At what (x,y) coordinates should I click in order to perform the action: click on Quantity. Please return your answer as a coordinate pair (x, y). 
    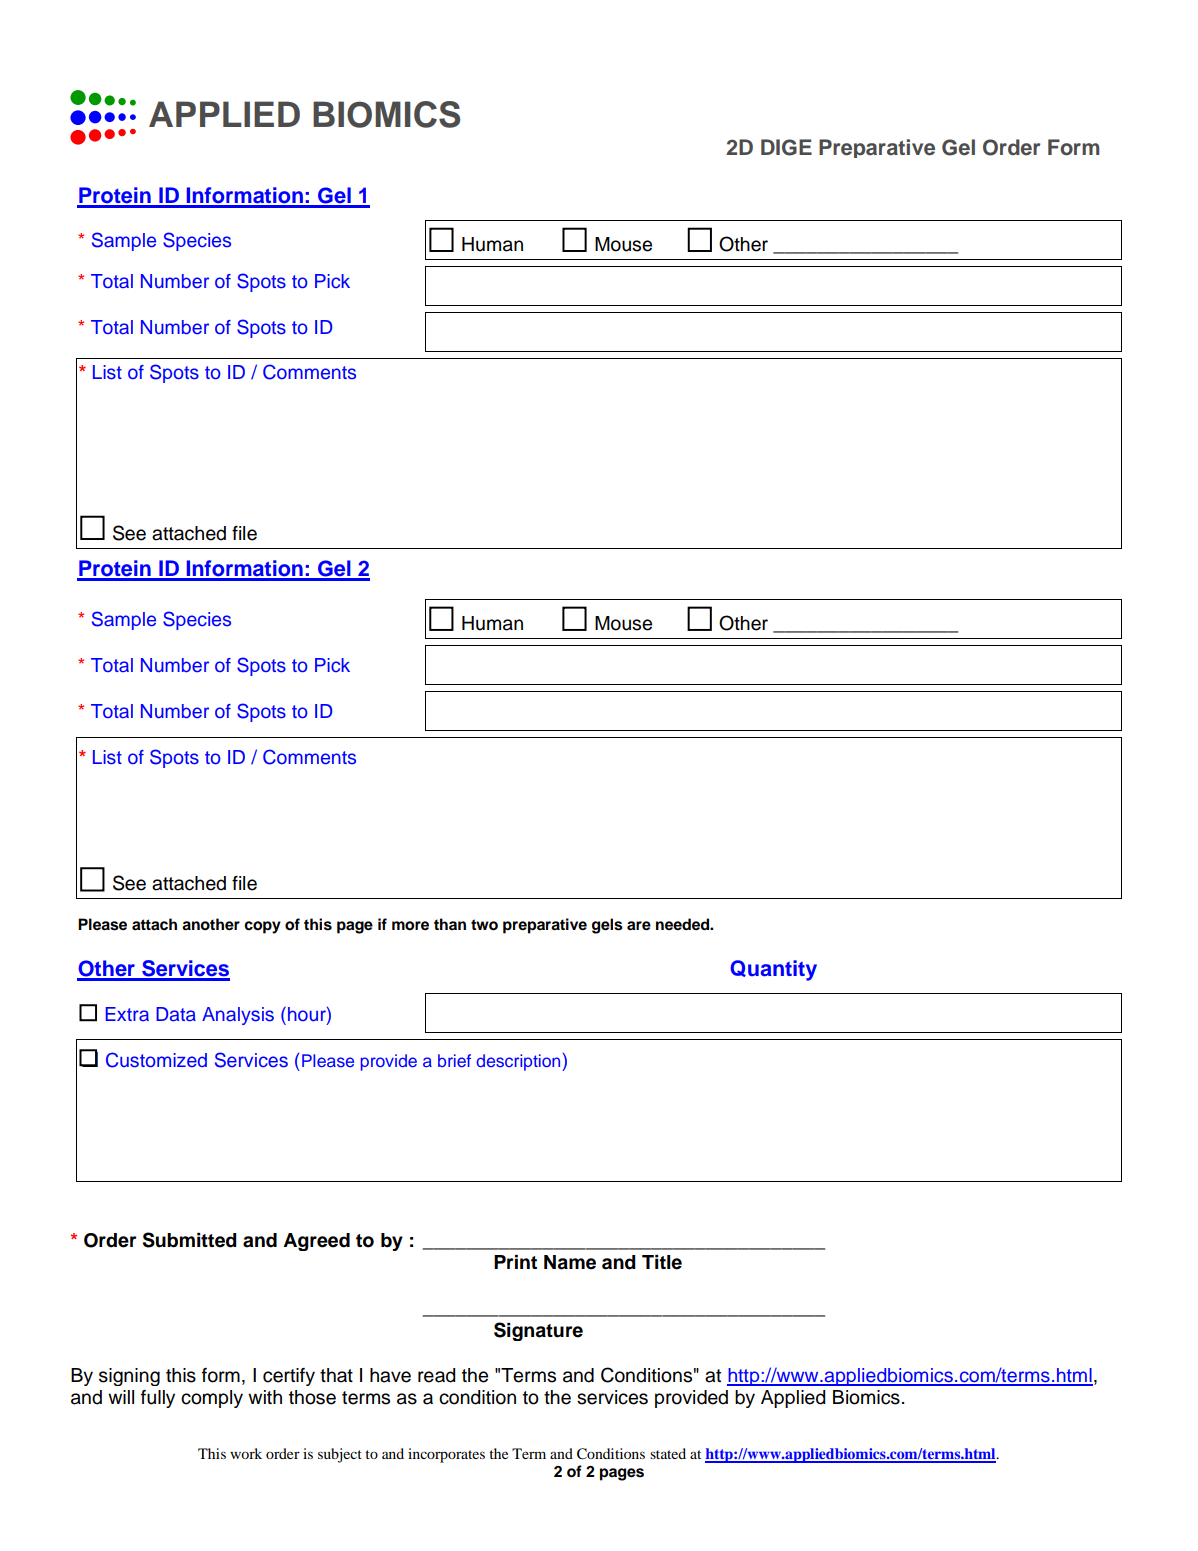
    Looking at the image, I should click on (774, 970).
